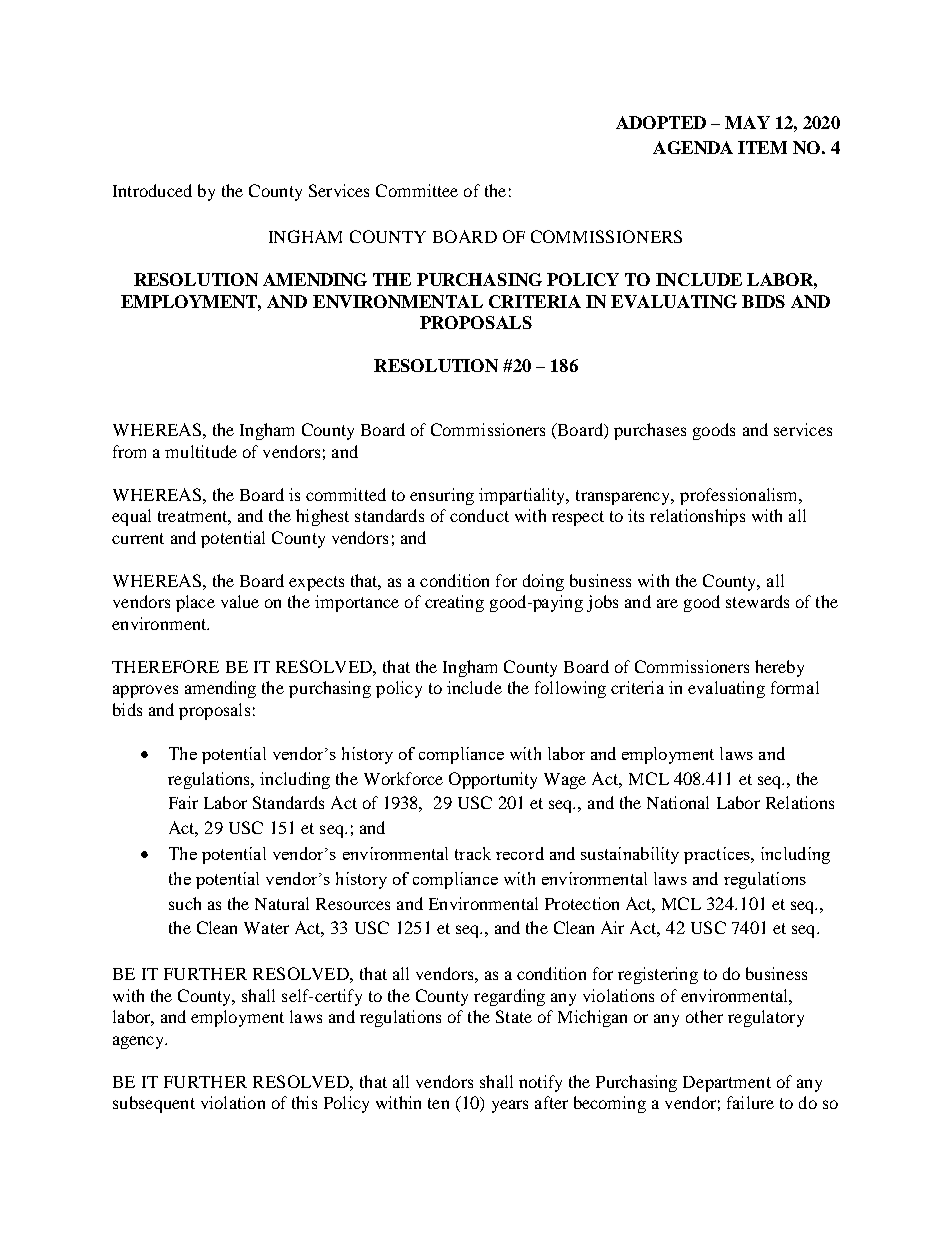  Describe the element at coordinates (154, 1104) in the document. I see `subsequent` at that location.
